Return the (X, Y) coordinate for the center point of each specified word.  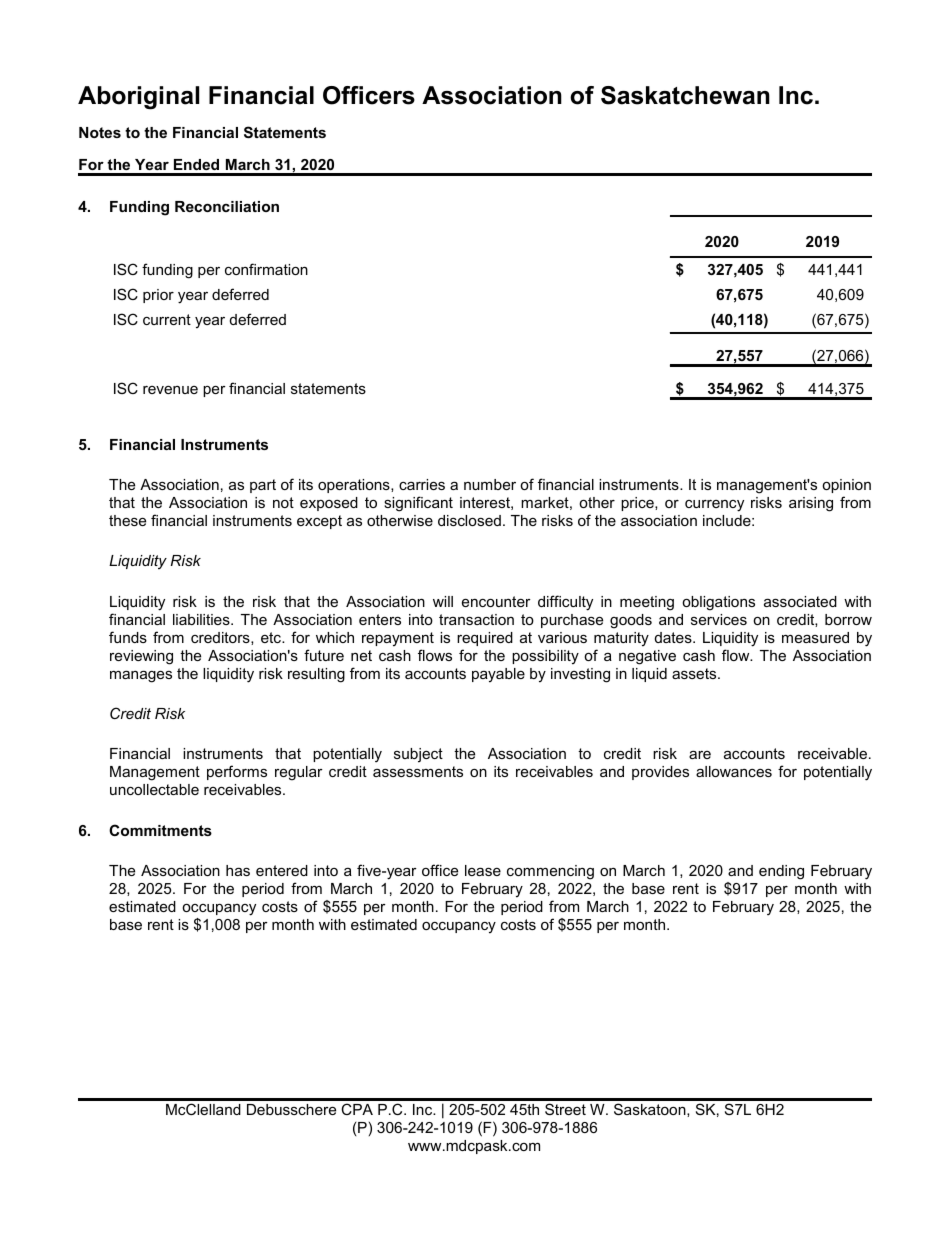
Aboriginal (138, 98)
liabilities (202, 619)
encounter (496, 601)
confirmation (266, 269)
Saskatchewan (685, 95)
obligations (718, 603)
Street (565, 1109)
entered (282, 870)
